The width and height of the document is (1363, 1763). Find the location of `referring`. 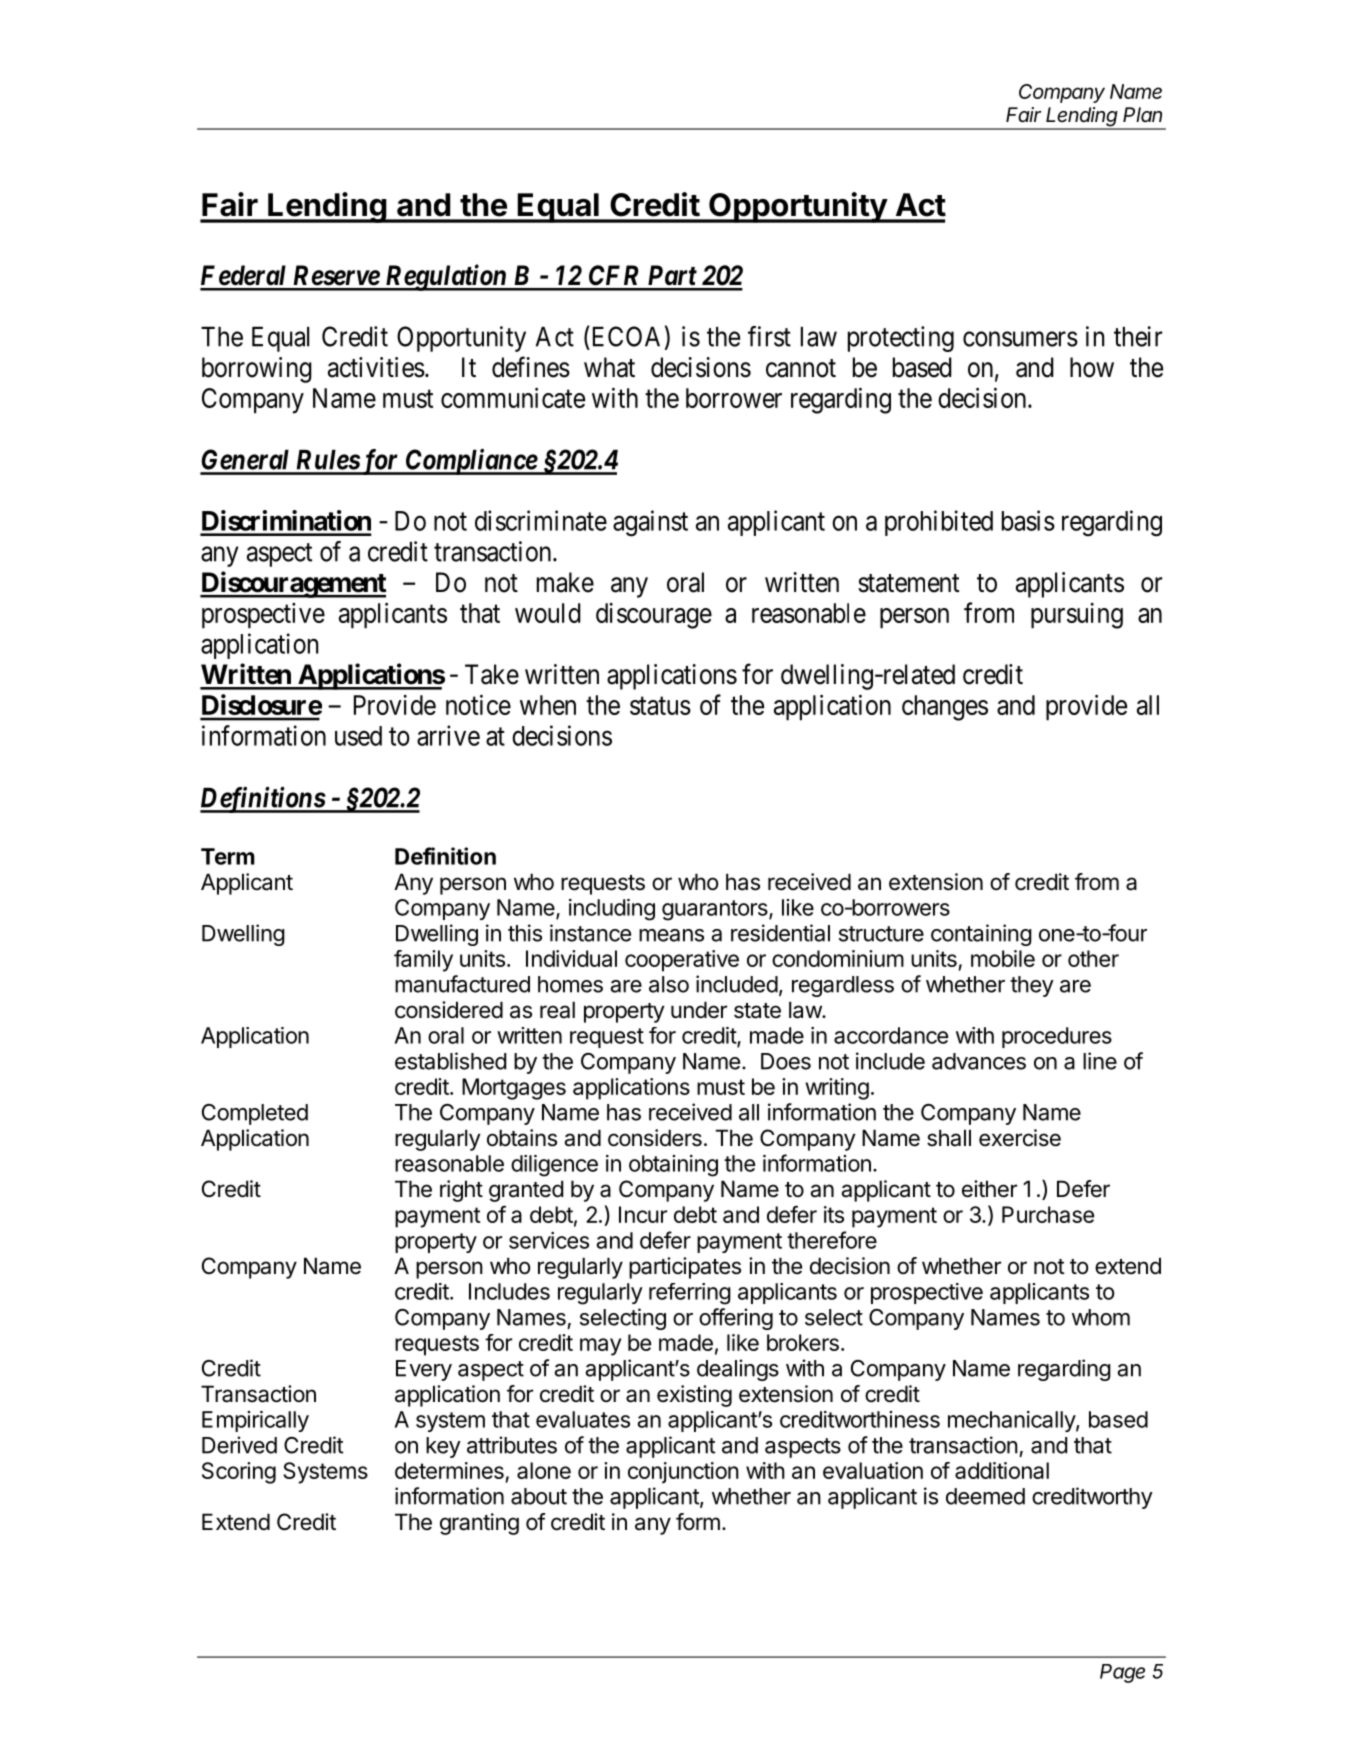

referring is located at coordinates (690, 1294).
